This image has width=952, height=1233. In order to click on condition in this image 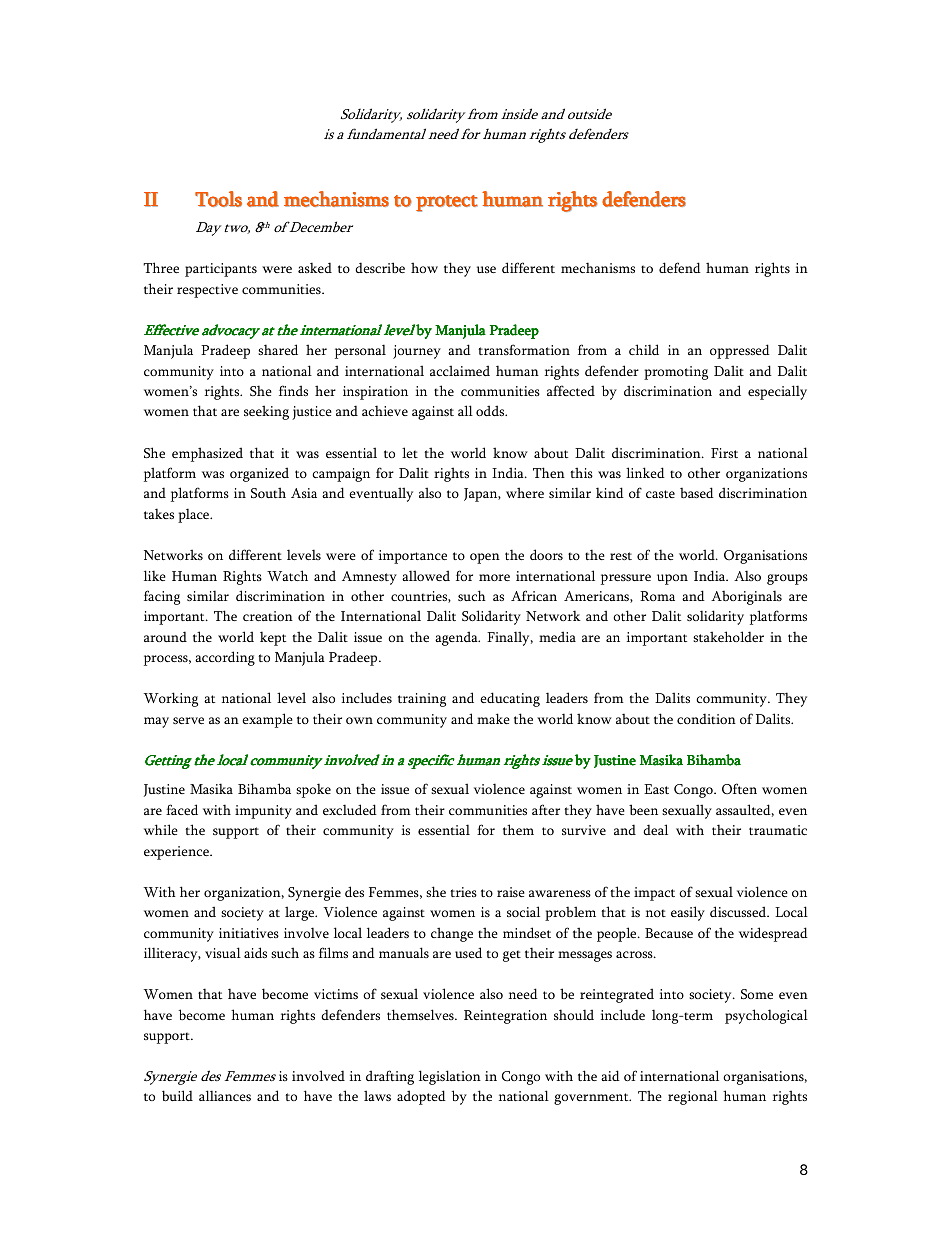, I will do `click(706, 718)`.
